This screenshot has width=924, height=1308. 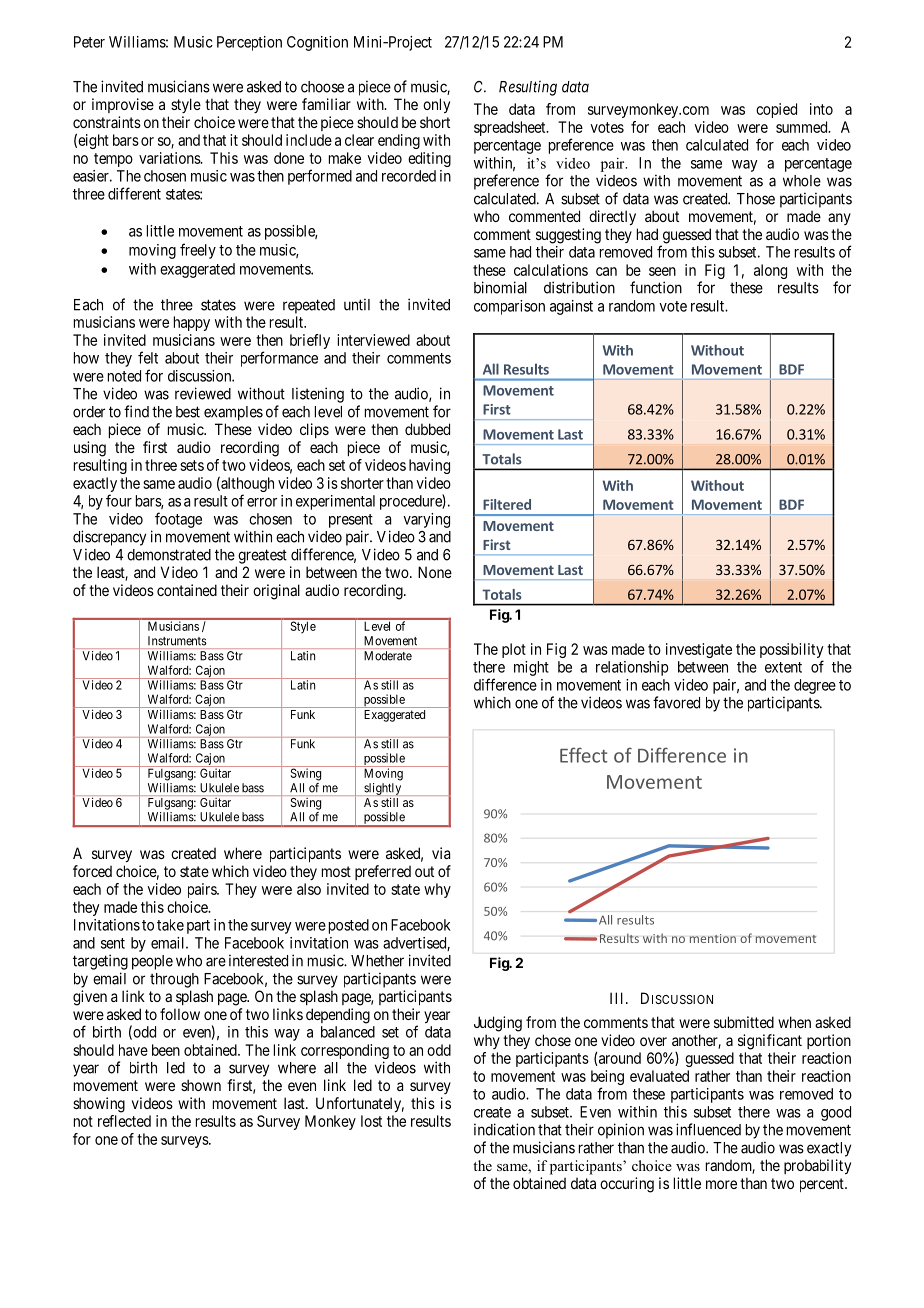 What do you see at coordinates (770, 271) in the screenshot?
I see `along` at bounding box center [770, 271].
